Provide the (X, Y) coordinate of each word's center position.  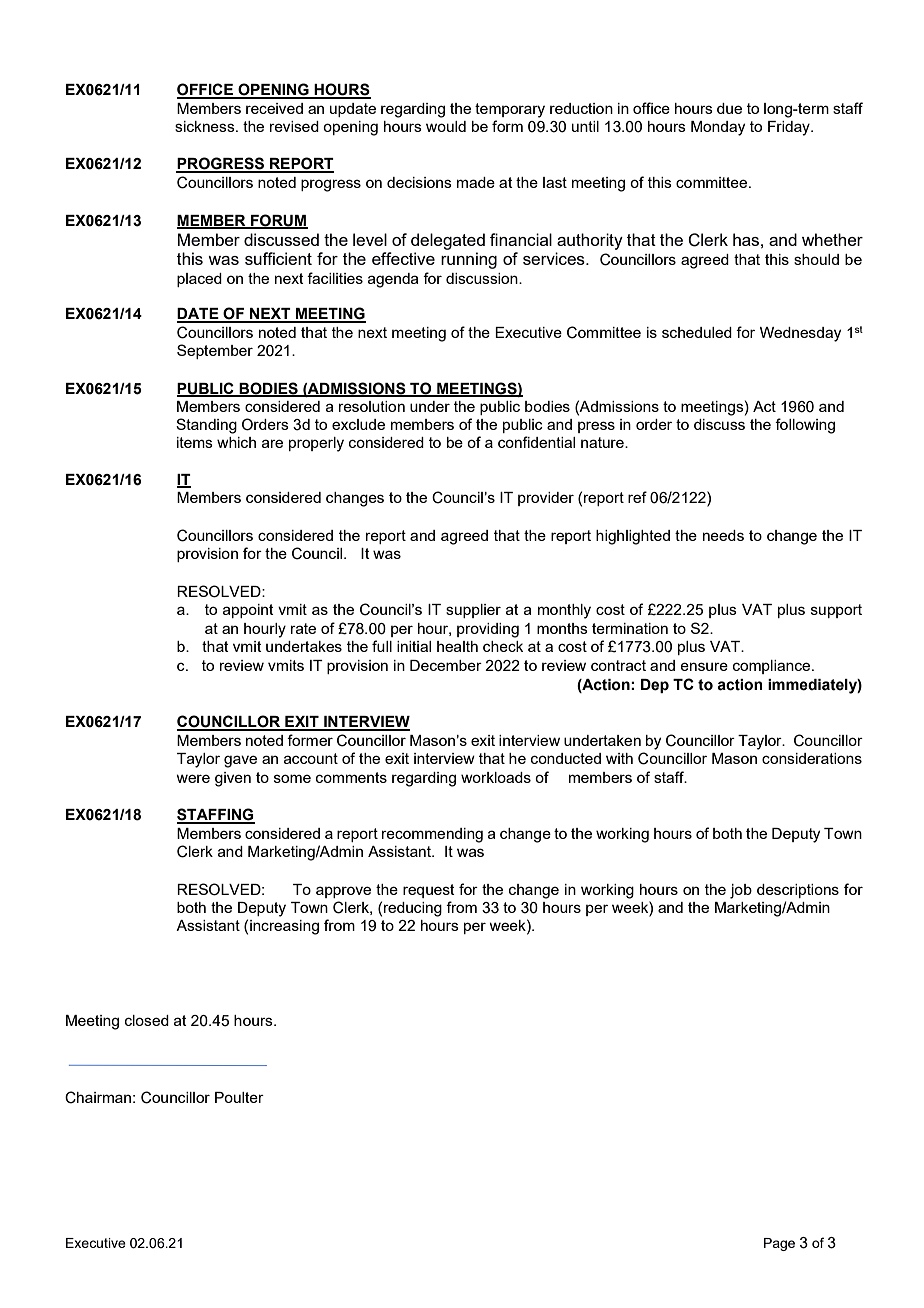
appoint (248, 611)
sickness (206, 126)
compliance (773, 667)
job (741, 891)
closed (147, 1020)
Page (779, 1244)
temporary (510, 110)
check (503, 646)
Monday (718, 128)
